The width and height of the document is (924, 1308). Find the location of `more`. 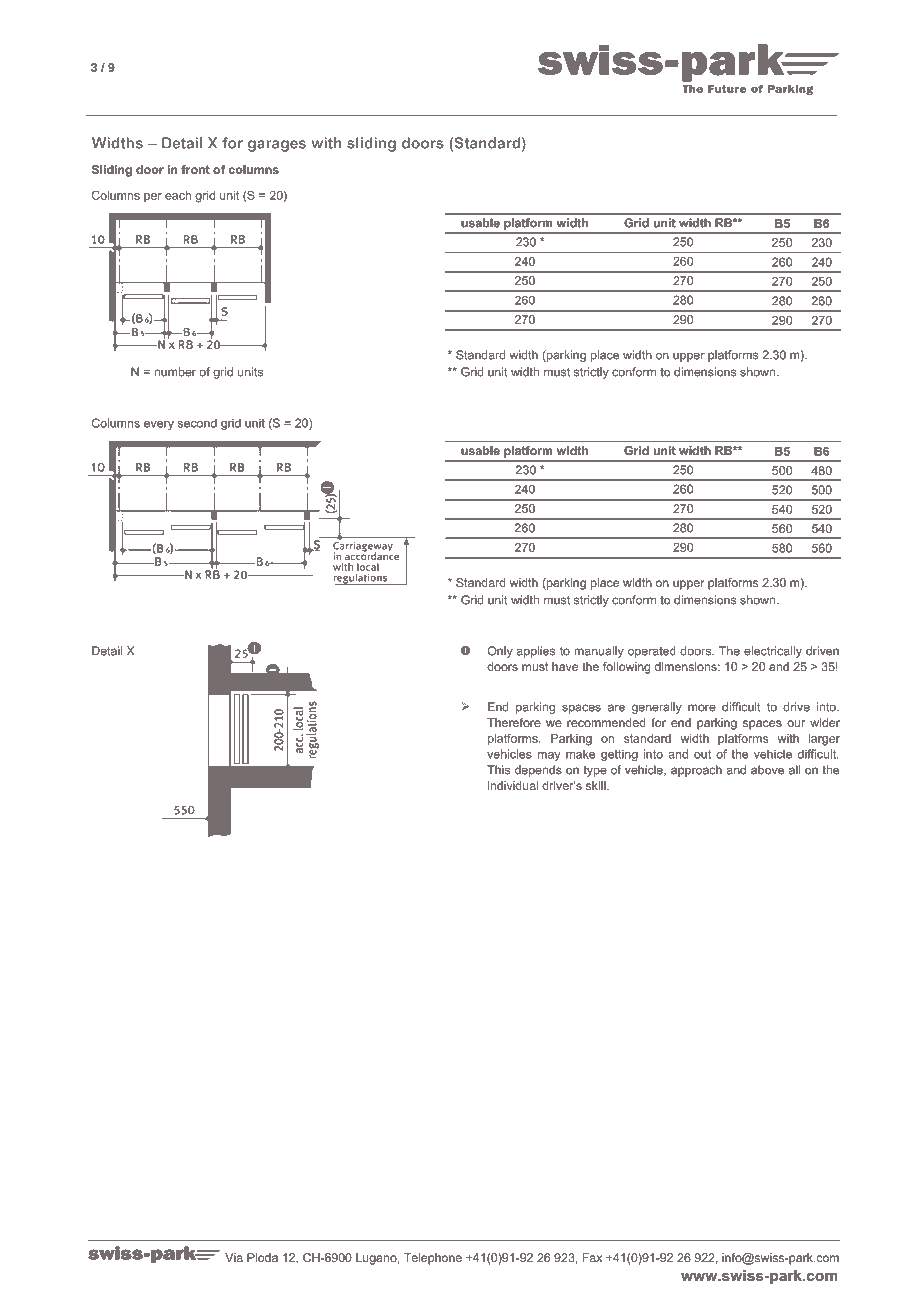

more is located at coordinates (702, 708).
